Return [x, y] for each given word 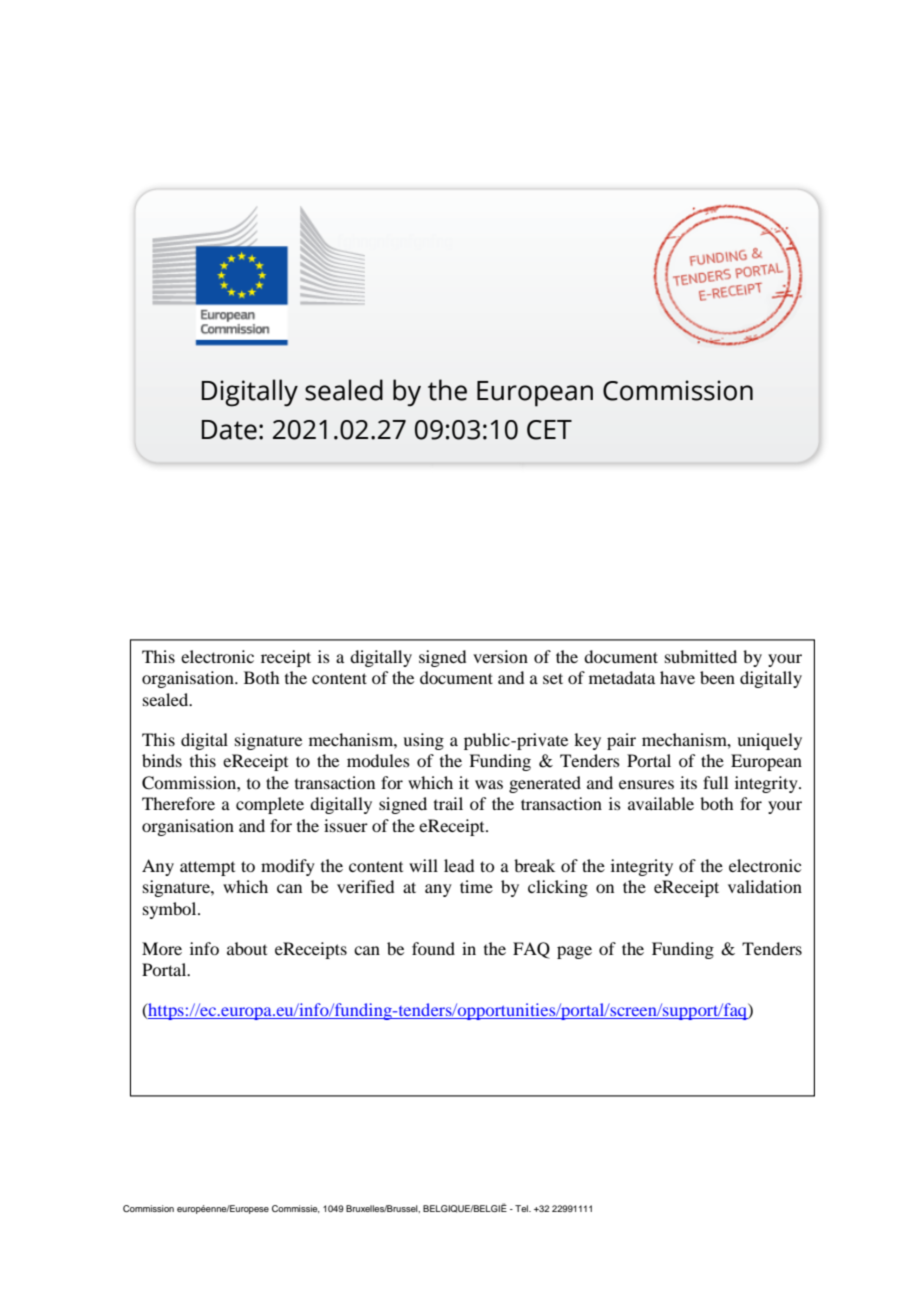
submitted [701, 656]
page [574, 952]
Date [229, 430]
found [433, 948]
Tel [522, 1208]
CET [549, 430]
